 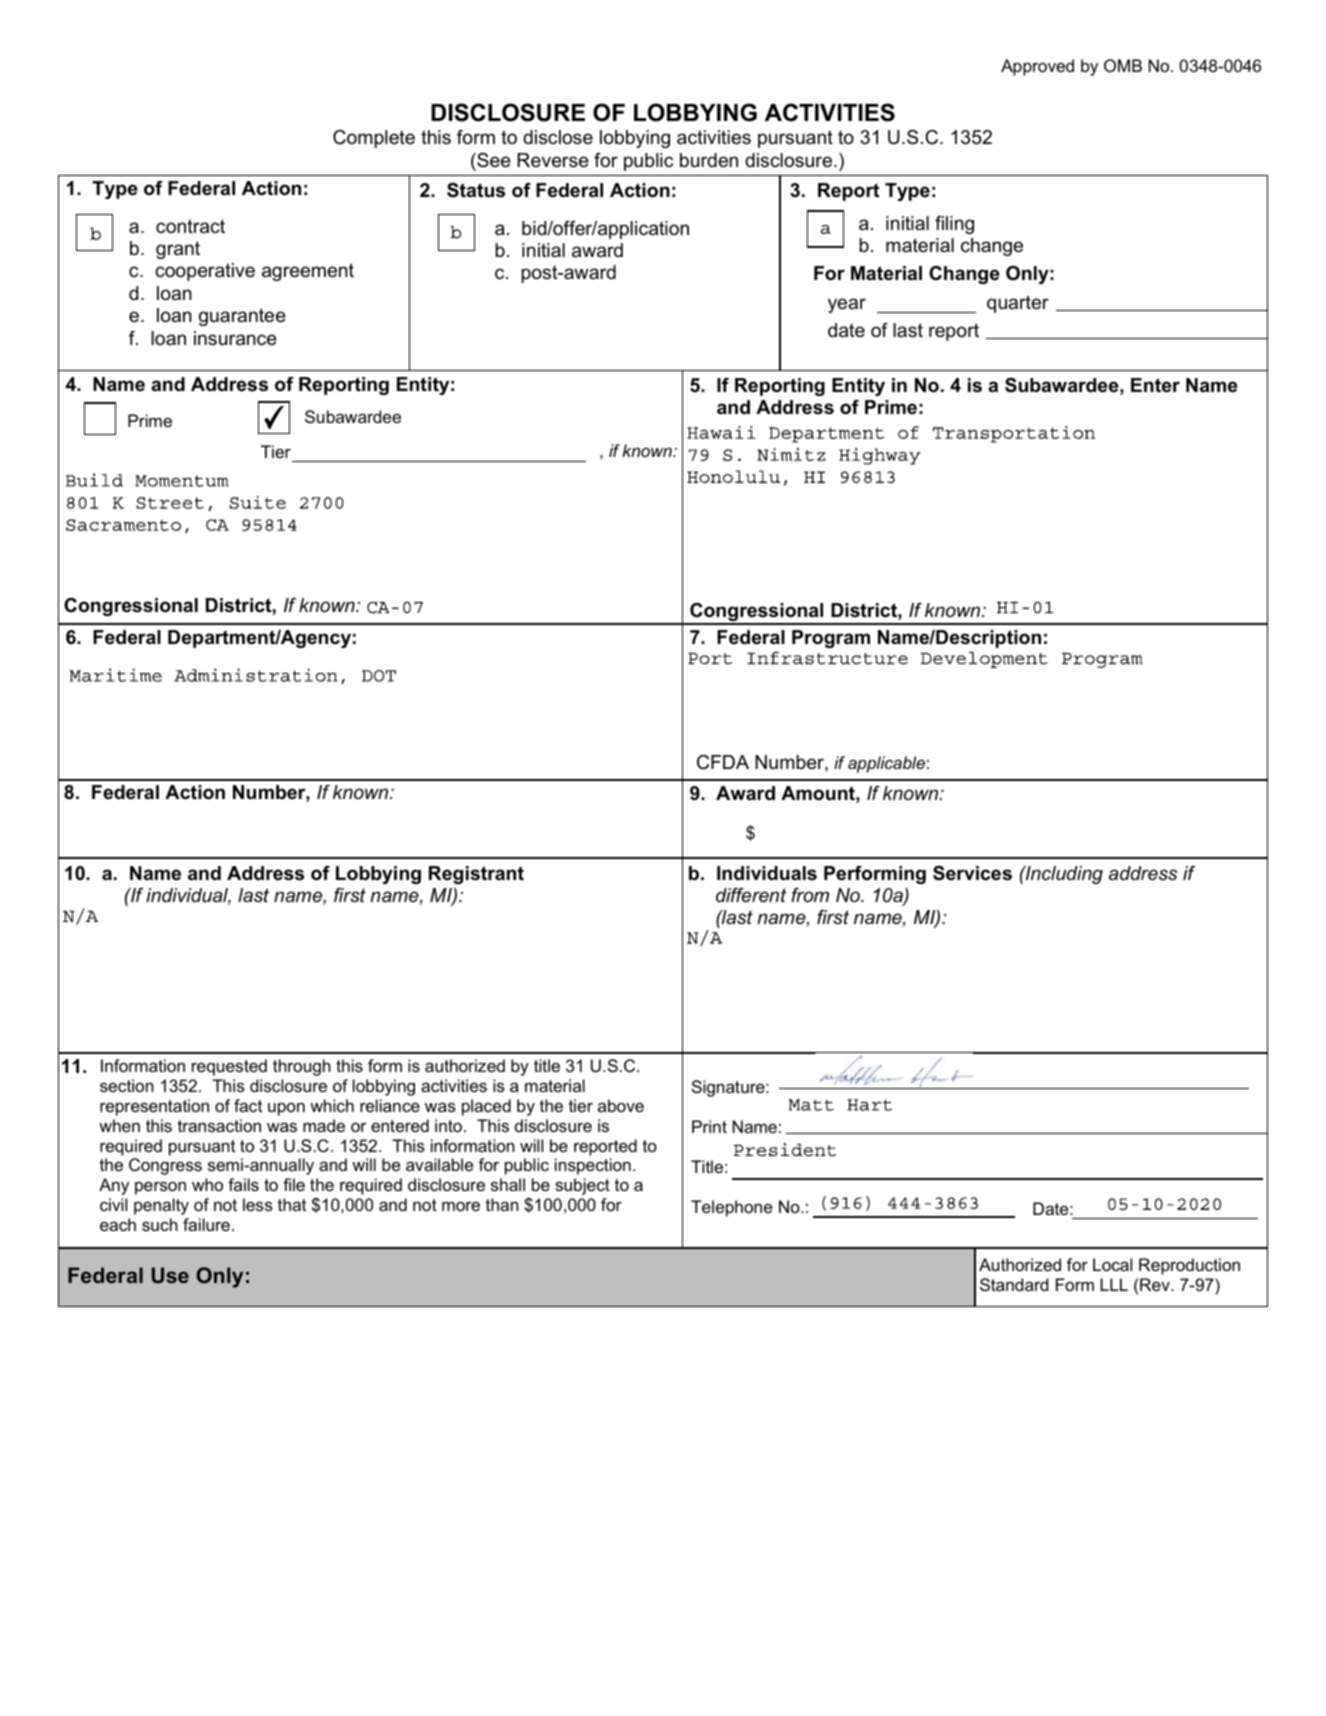 What do you see at coordinates (1112, 1264) in the document?
I see `Local` at bounding box center [1112, 1264].
